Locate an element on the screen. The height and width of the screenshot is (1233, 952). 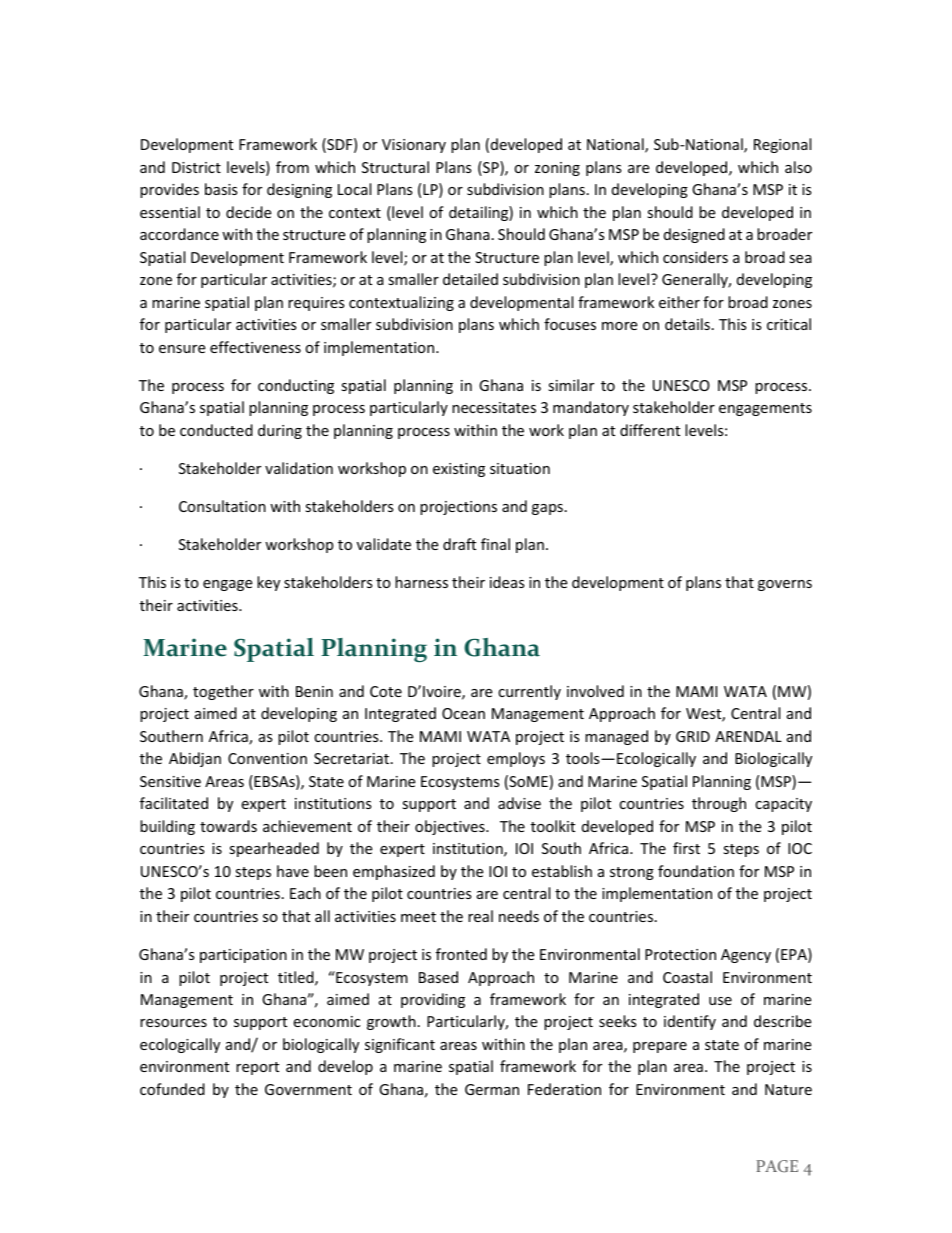
foundation is located at coordinates (696, 871).
